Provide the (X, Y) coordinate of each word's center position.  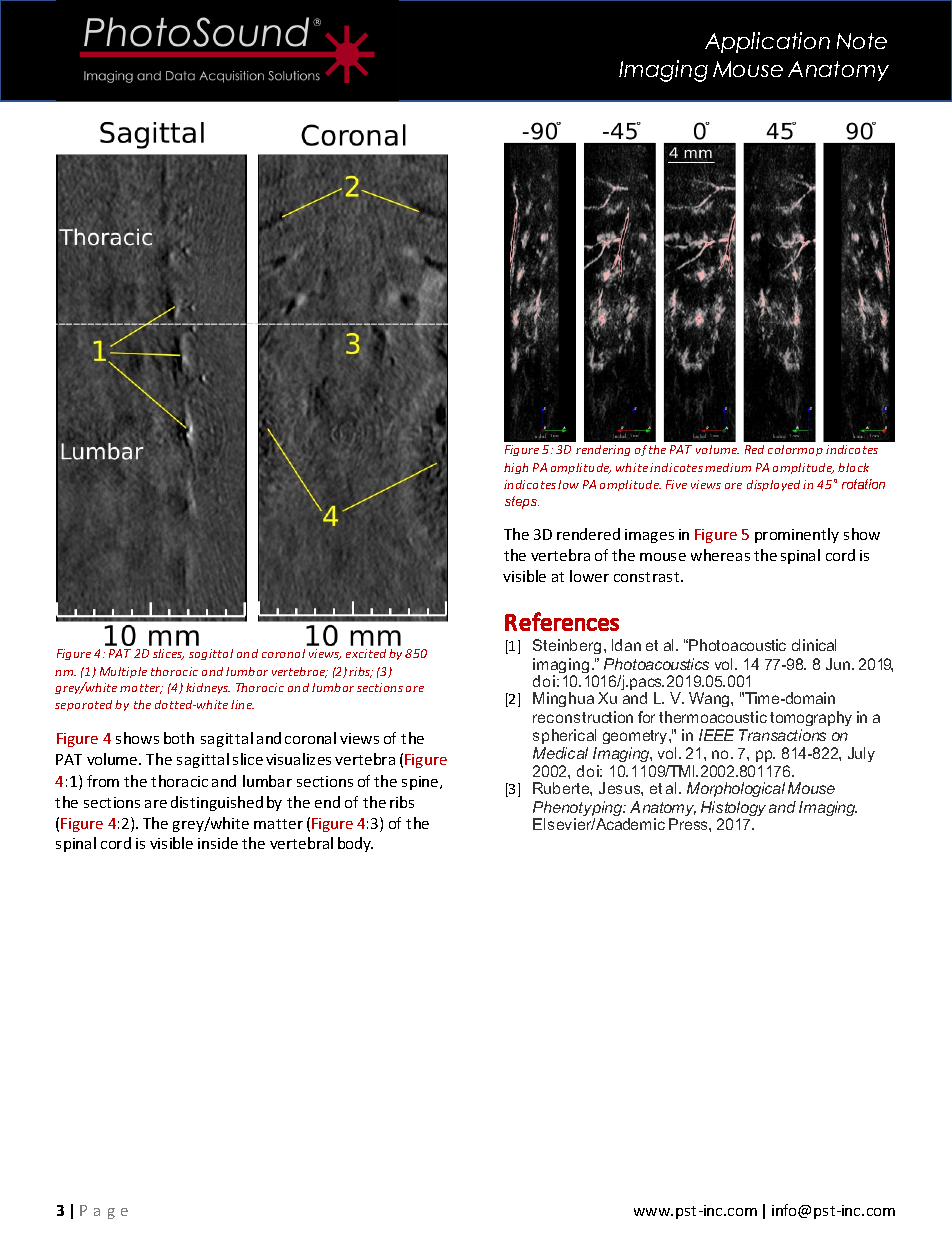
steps (522, 502)
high (516, 468)
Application (767, 42)
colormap (795, 450)
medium (728, 467)
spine (421, 783)
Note (862, 41)
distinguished (217, 803)
